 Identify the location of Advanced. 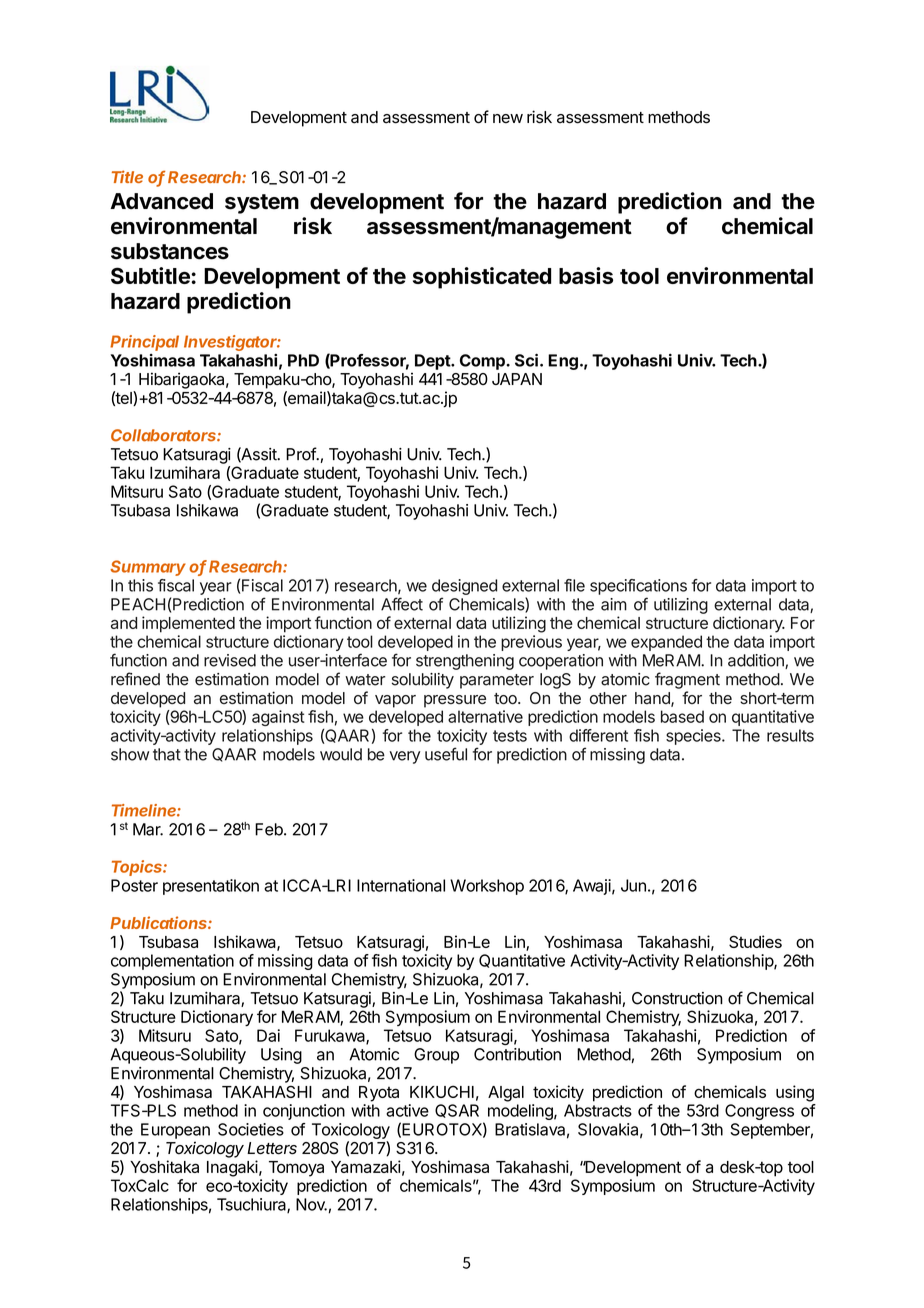
(161, 201).
